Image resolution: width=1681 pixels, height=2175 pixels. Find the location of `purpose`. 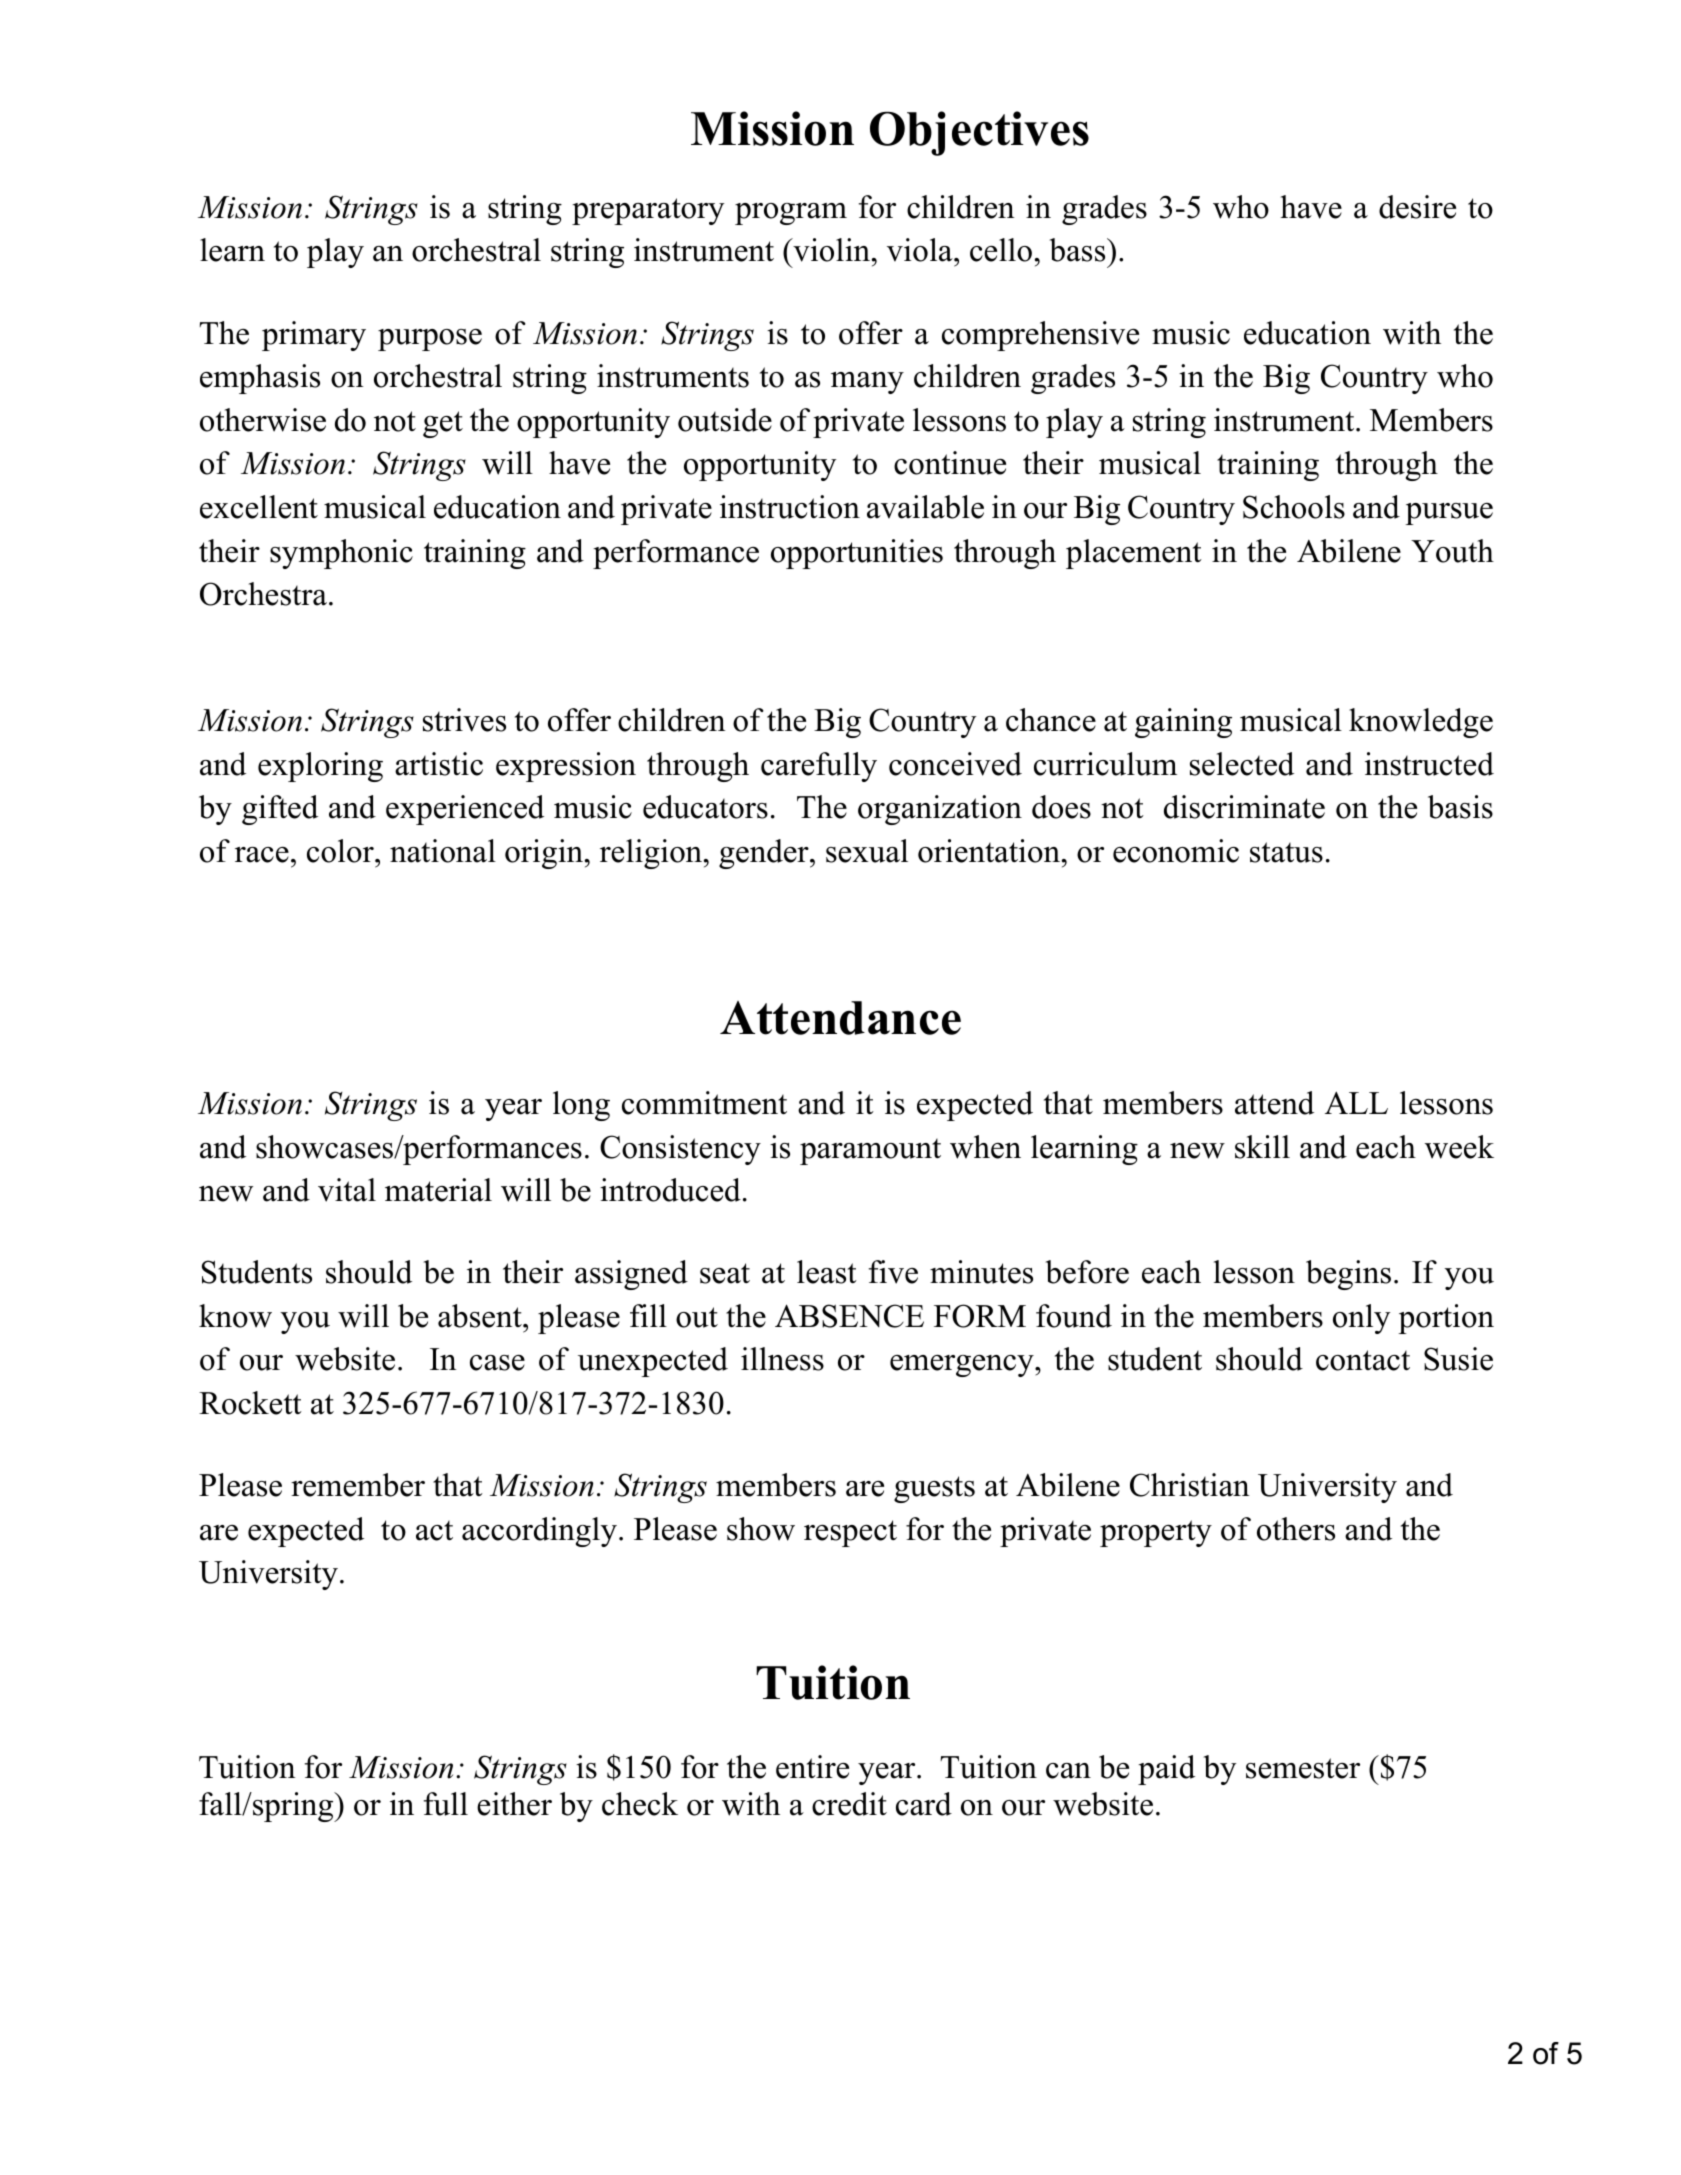

purpose is located at coordinates (430, 340).
